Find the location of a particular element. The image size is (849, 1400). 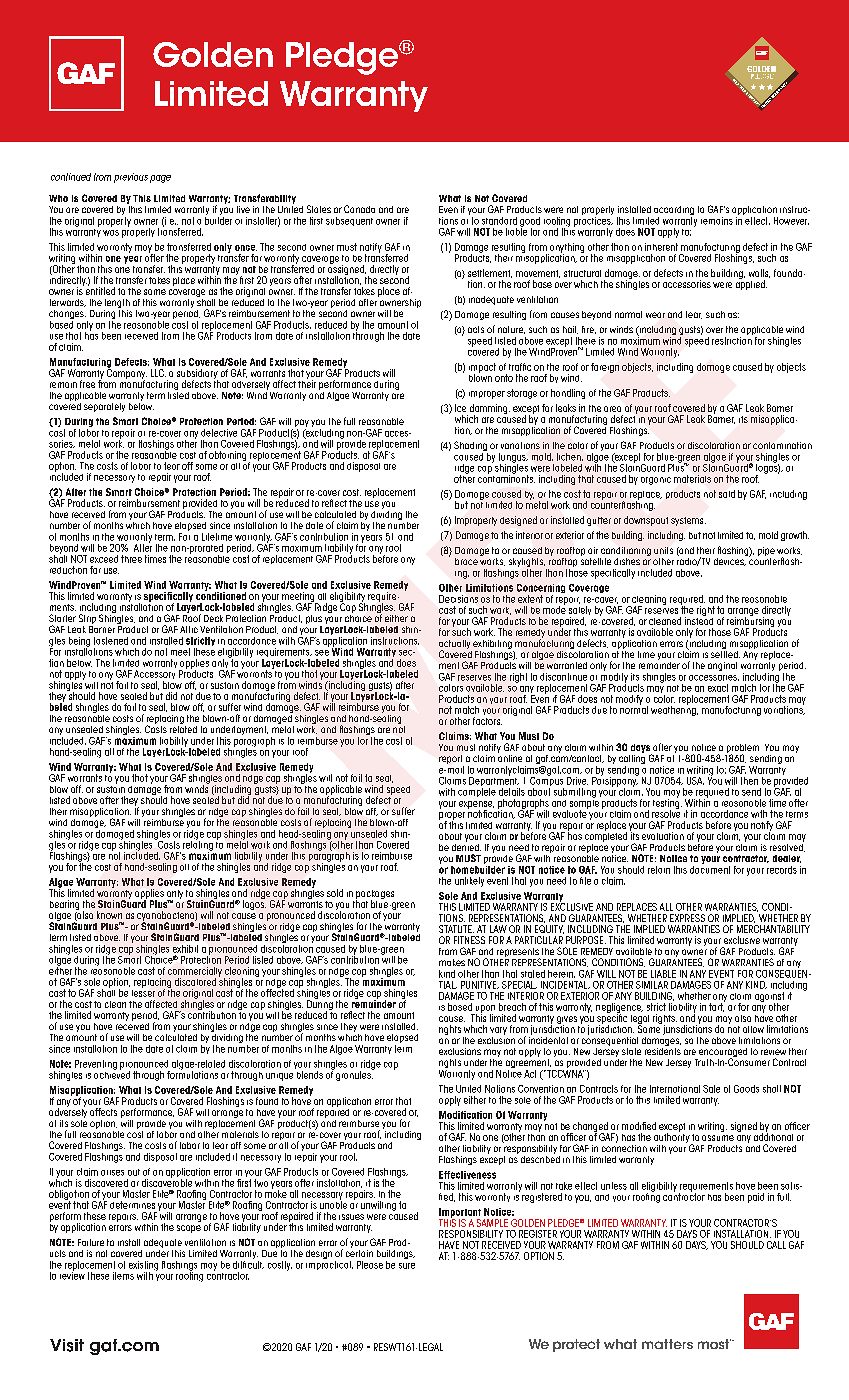

Canada is located at coordinates (359, 209).
